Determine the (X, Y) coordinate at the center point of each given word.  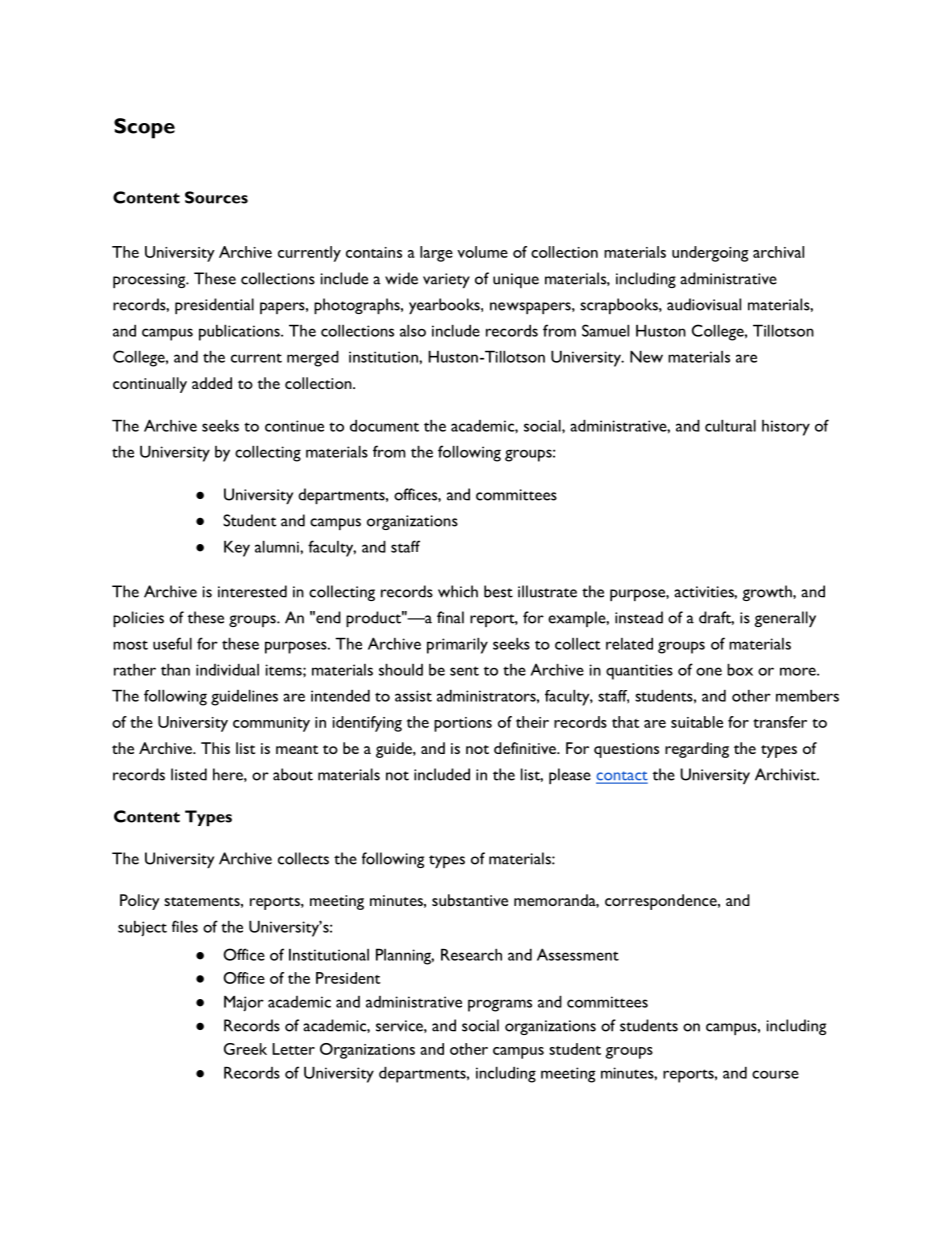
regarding (697, 750)
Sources (216, 197)
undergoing (710, 254)
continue (294, 426)
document (384, 426)
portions (463, 724)
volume (482, 252)
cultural (730, 426)
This (215, 748)
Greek (245, 1049)
